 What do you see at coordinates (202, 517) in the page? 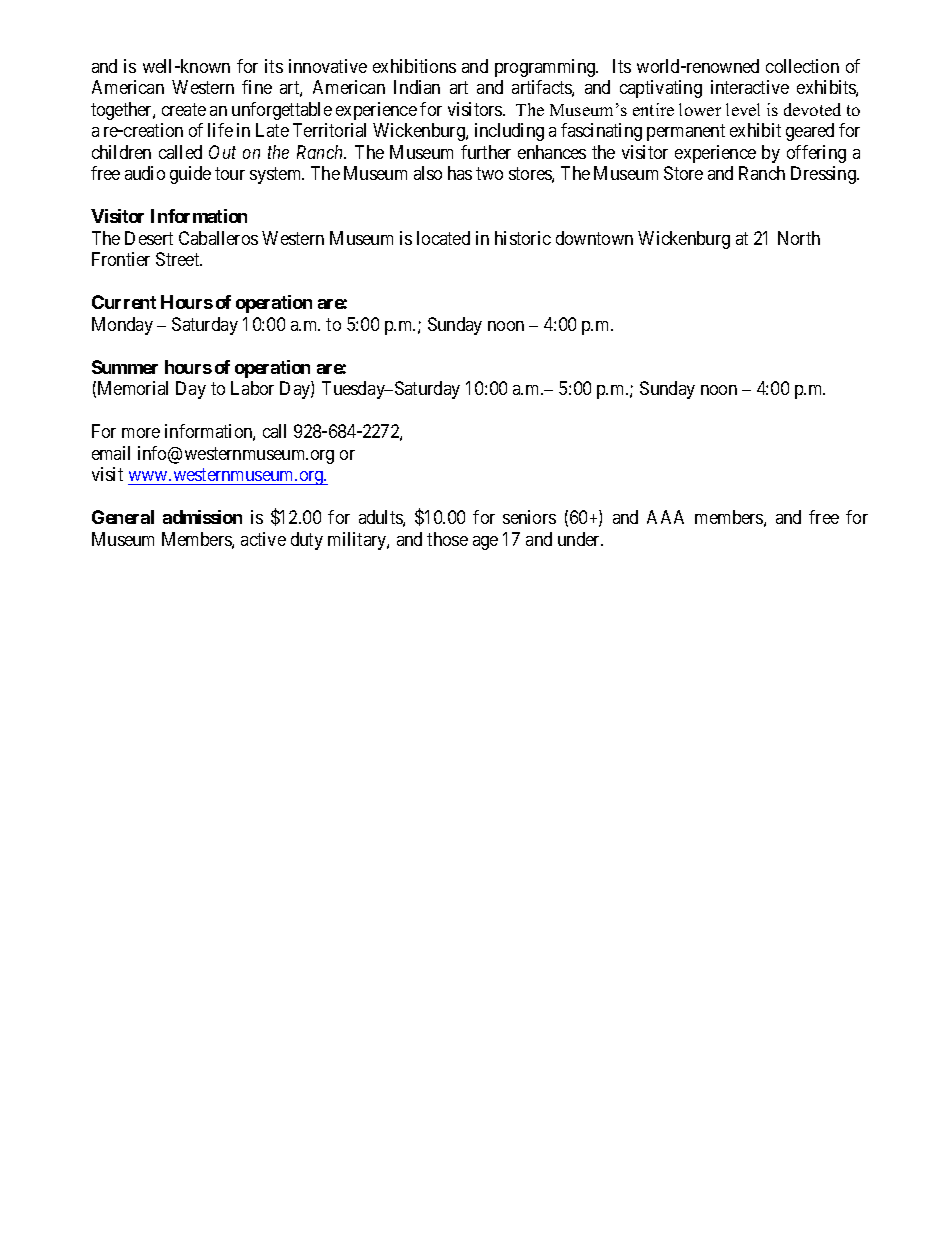
I see `admission` at bounding box center [202, 517].
